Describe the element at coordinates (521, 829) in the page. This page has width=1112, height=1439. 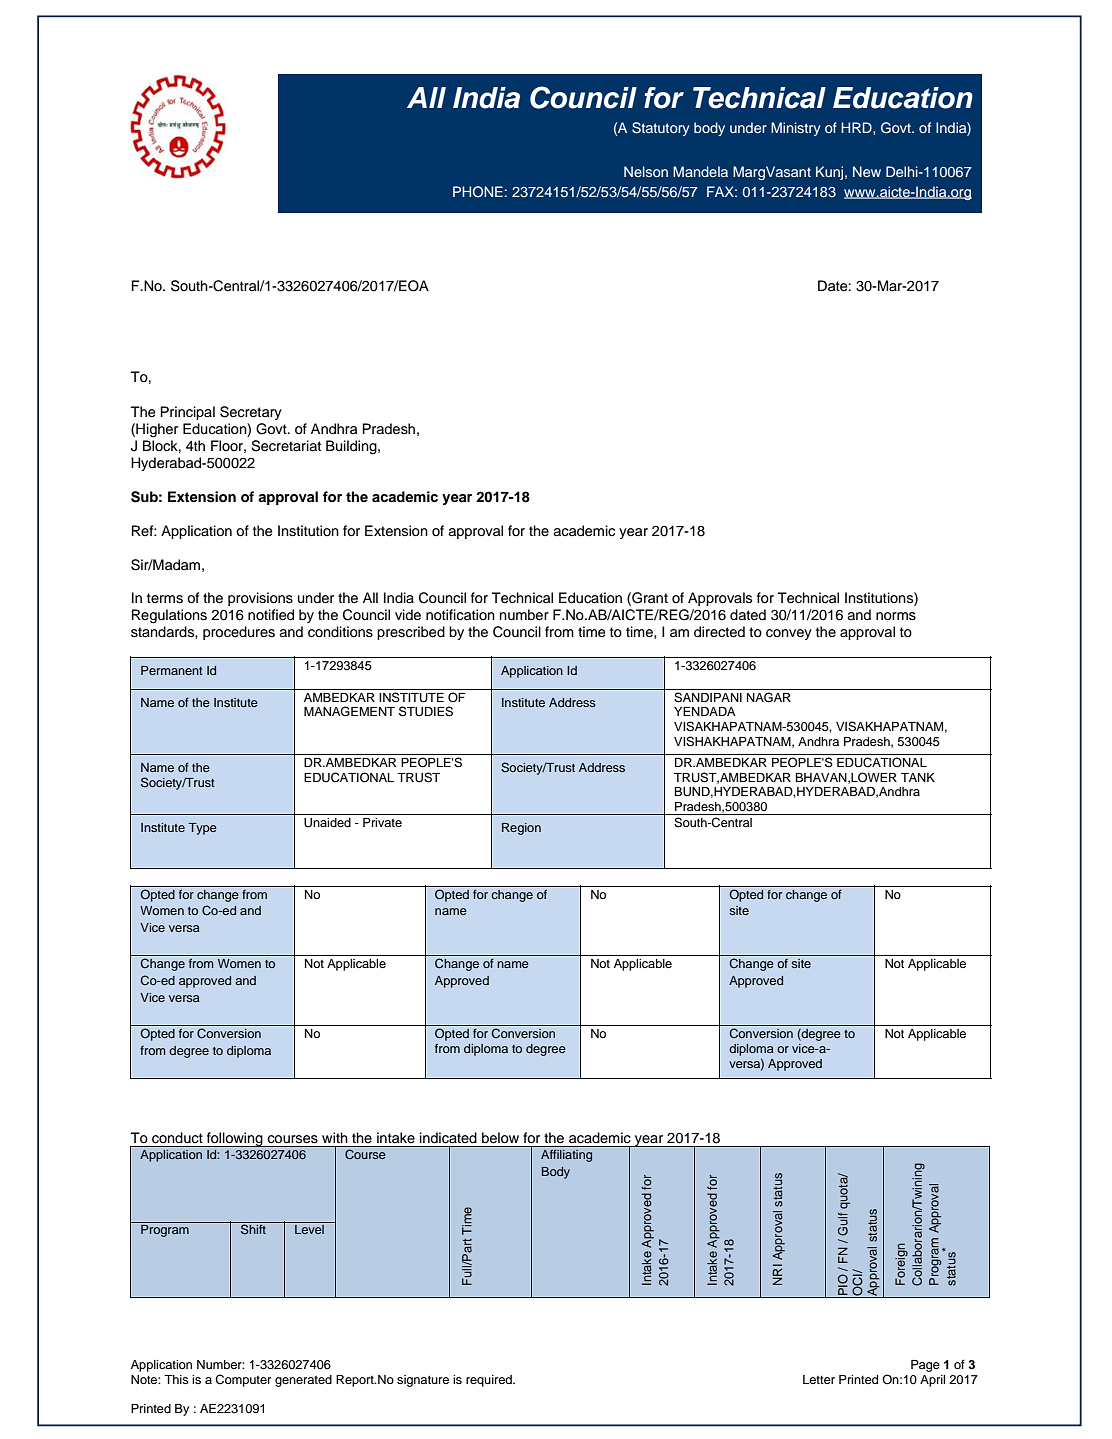
I see `Region` at that location.
